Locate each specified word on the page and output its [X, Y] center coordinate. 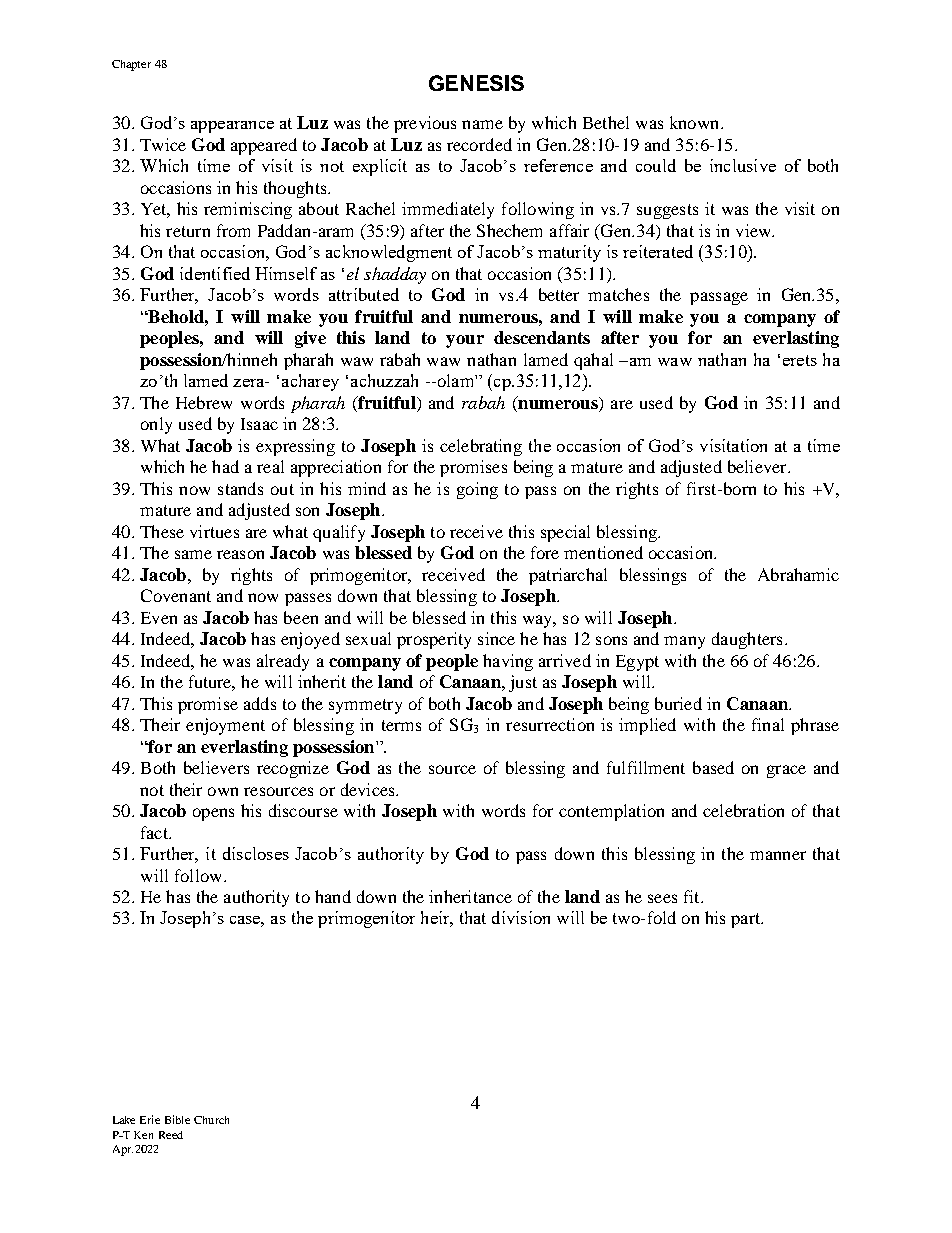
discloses [256, 853]
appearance [232, 127]
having [508, 662]
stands [240, 488]
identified [215, 273]
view [754, 230]
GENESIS [476, 83]
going [477, 490]
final [768, 724]
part [746, 920]
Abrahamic [798, 574]
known [696, 122]
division [521, 917]
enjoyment [225, 726]
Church [211, 1120]
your [465, 341]
